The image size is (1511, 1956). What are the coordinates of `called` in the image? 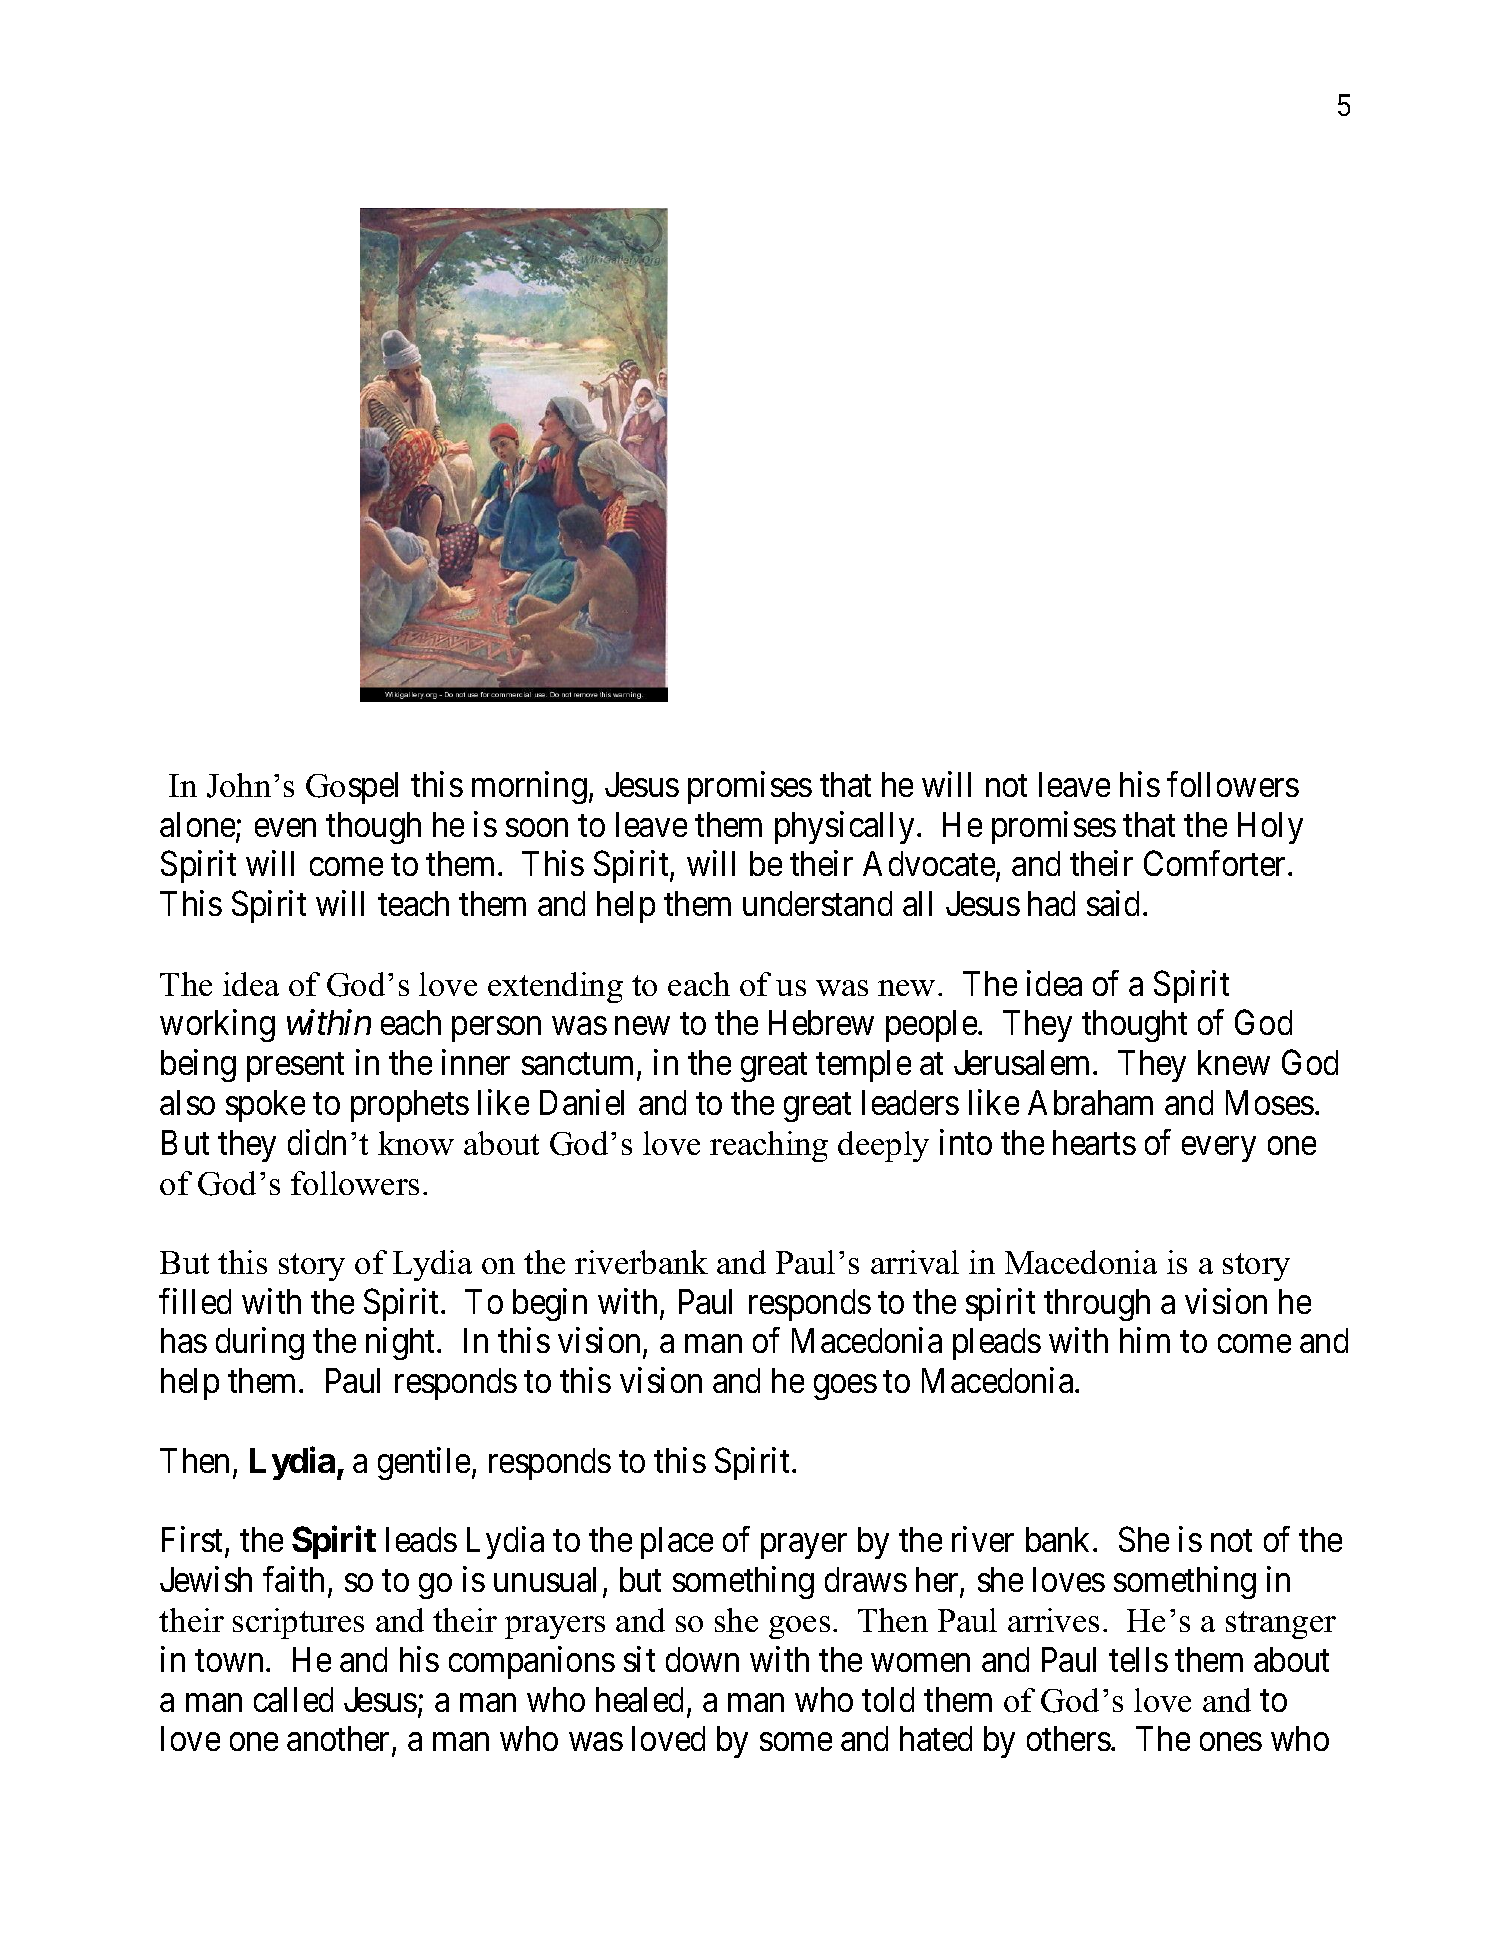 It's located at (293, 1699).
